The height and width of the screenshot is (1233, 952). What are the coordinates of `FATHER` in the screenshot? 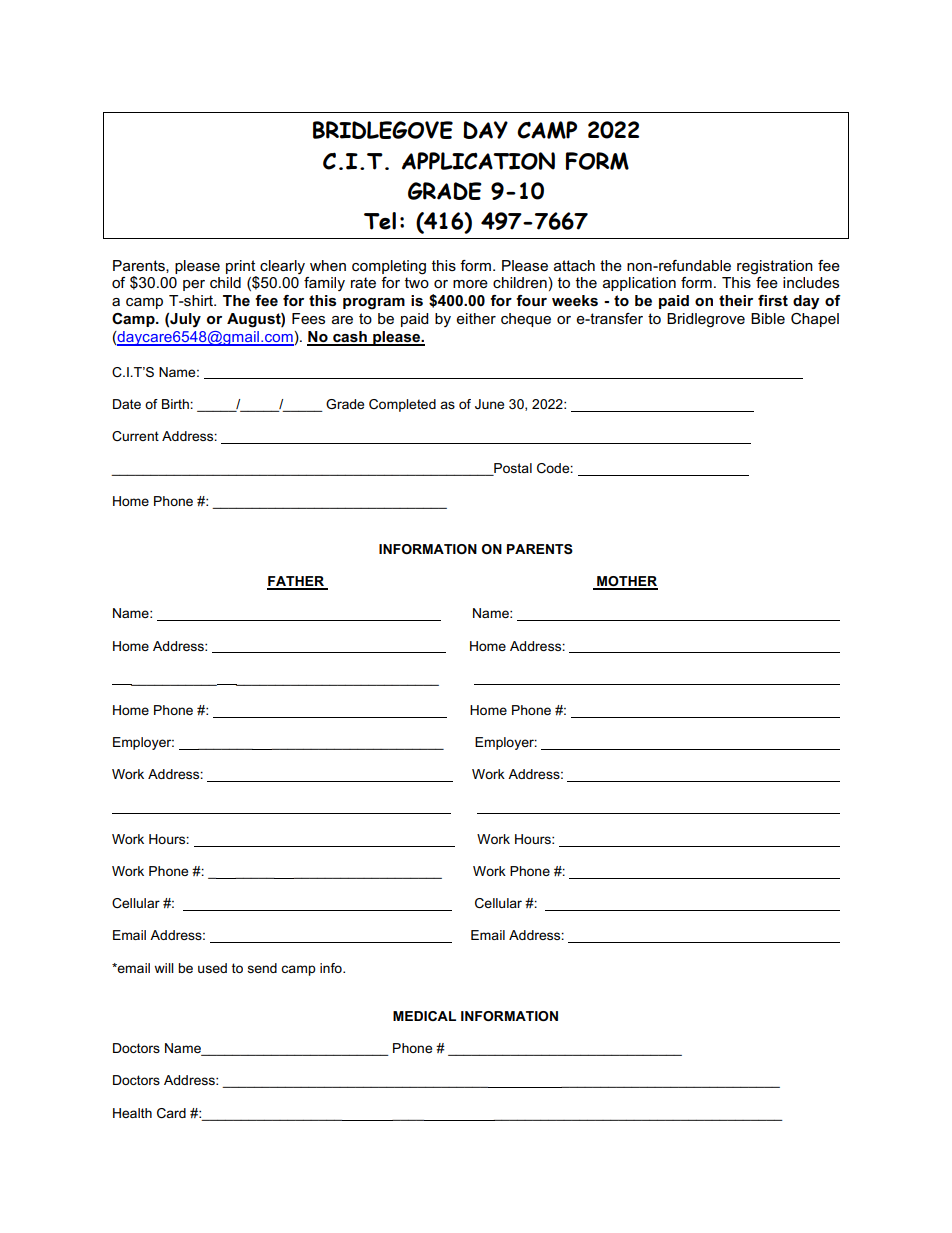 It's located at (297, 582).
